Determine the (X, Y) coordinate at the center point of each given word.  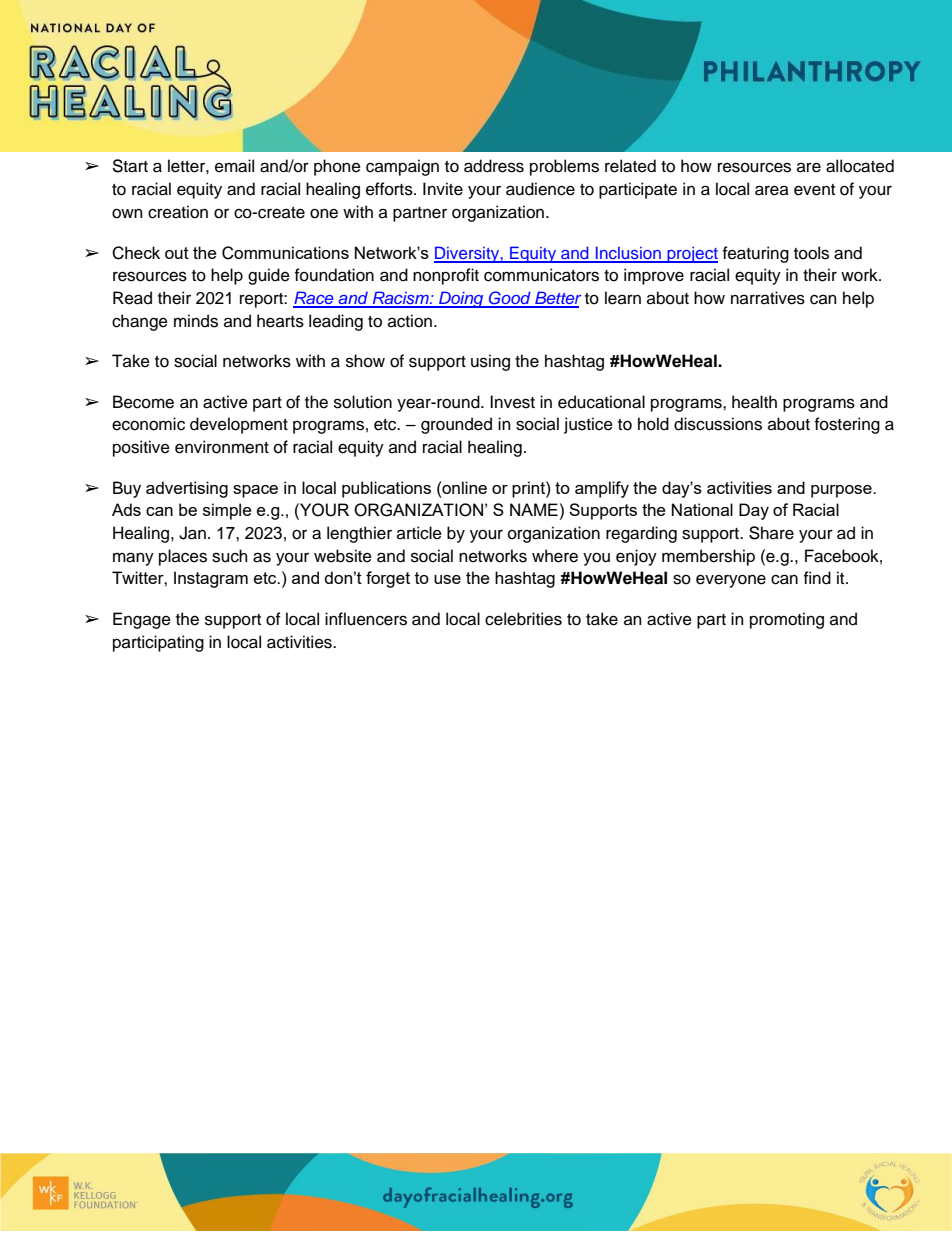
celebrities (523, 619)
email (234, 166)
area (772, 190)
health (754, 402)
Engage (142, 620)
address (494, 166)
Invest (512, 402)
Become (143, 402)
